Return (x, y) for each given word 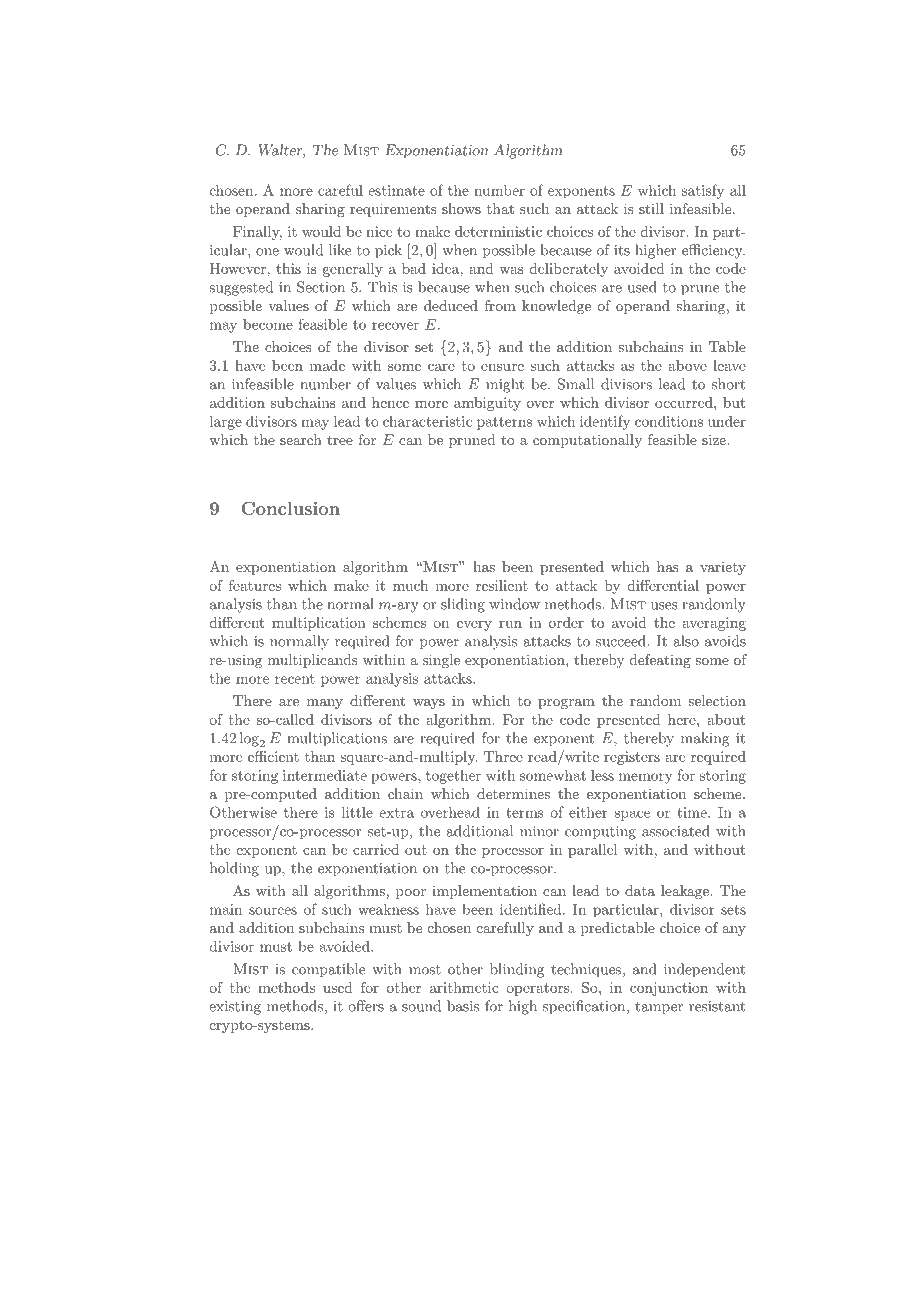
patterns (504, 423)
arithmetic (464, 987)
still (651, 208)
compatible (328, 970)
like (340, 250)
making (705, 739)
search (301, 439)
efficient (273, 756)
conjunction (669, 989)
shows (461, 208)
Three (503, 756)
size (715, 439)
